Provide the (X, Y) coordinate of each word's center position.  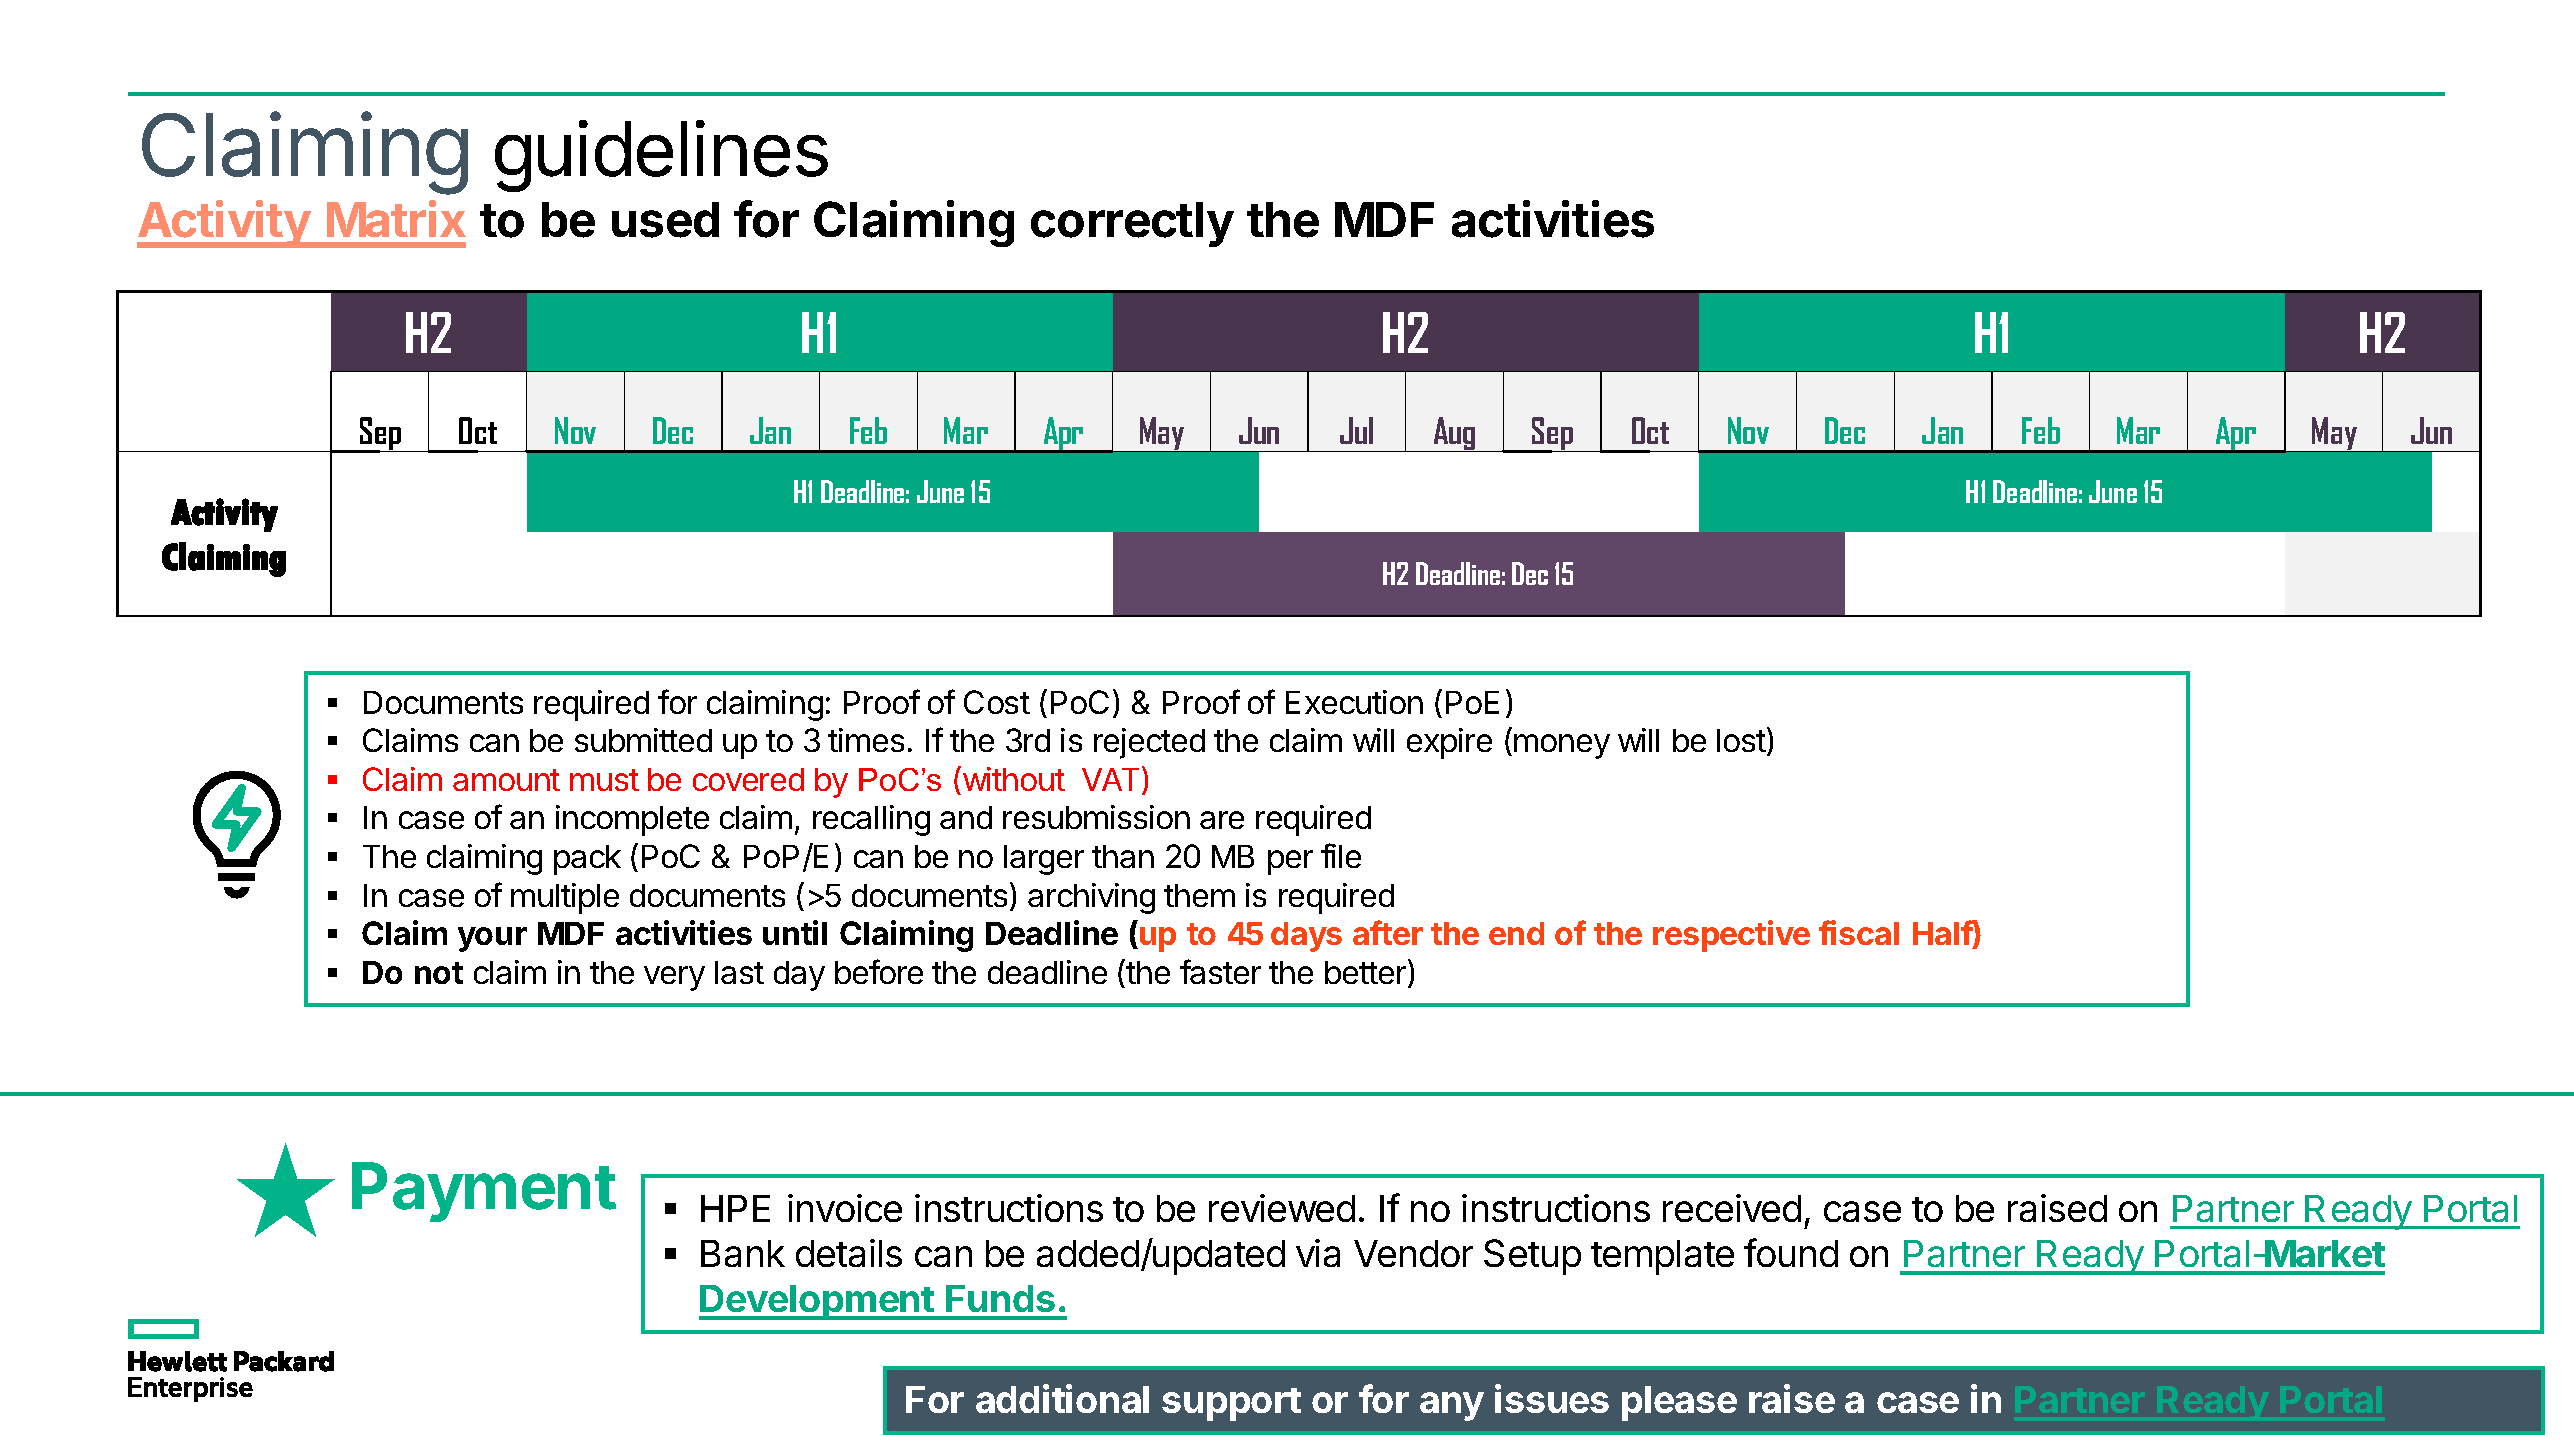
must (604, 780)
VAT (1110, 779)
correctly (1132, 224)
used (665, 220)
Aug (1454, 434)
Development (817, 1302)
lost (1741, 740)
